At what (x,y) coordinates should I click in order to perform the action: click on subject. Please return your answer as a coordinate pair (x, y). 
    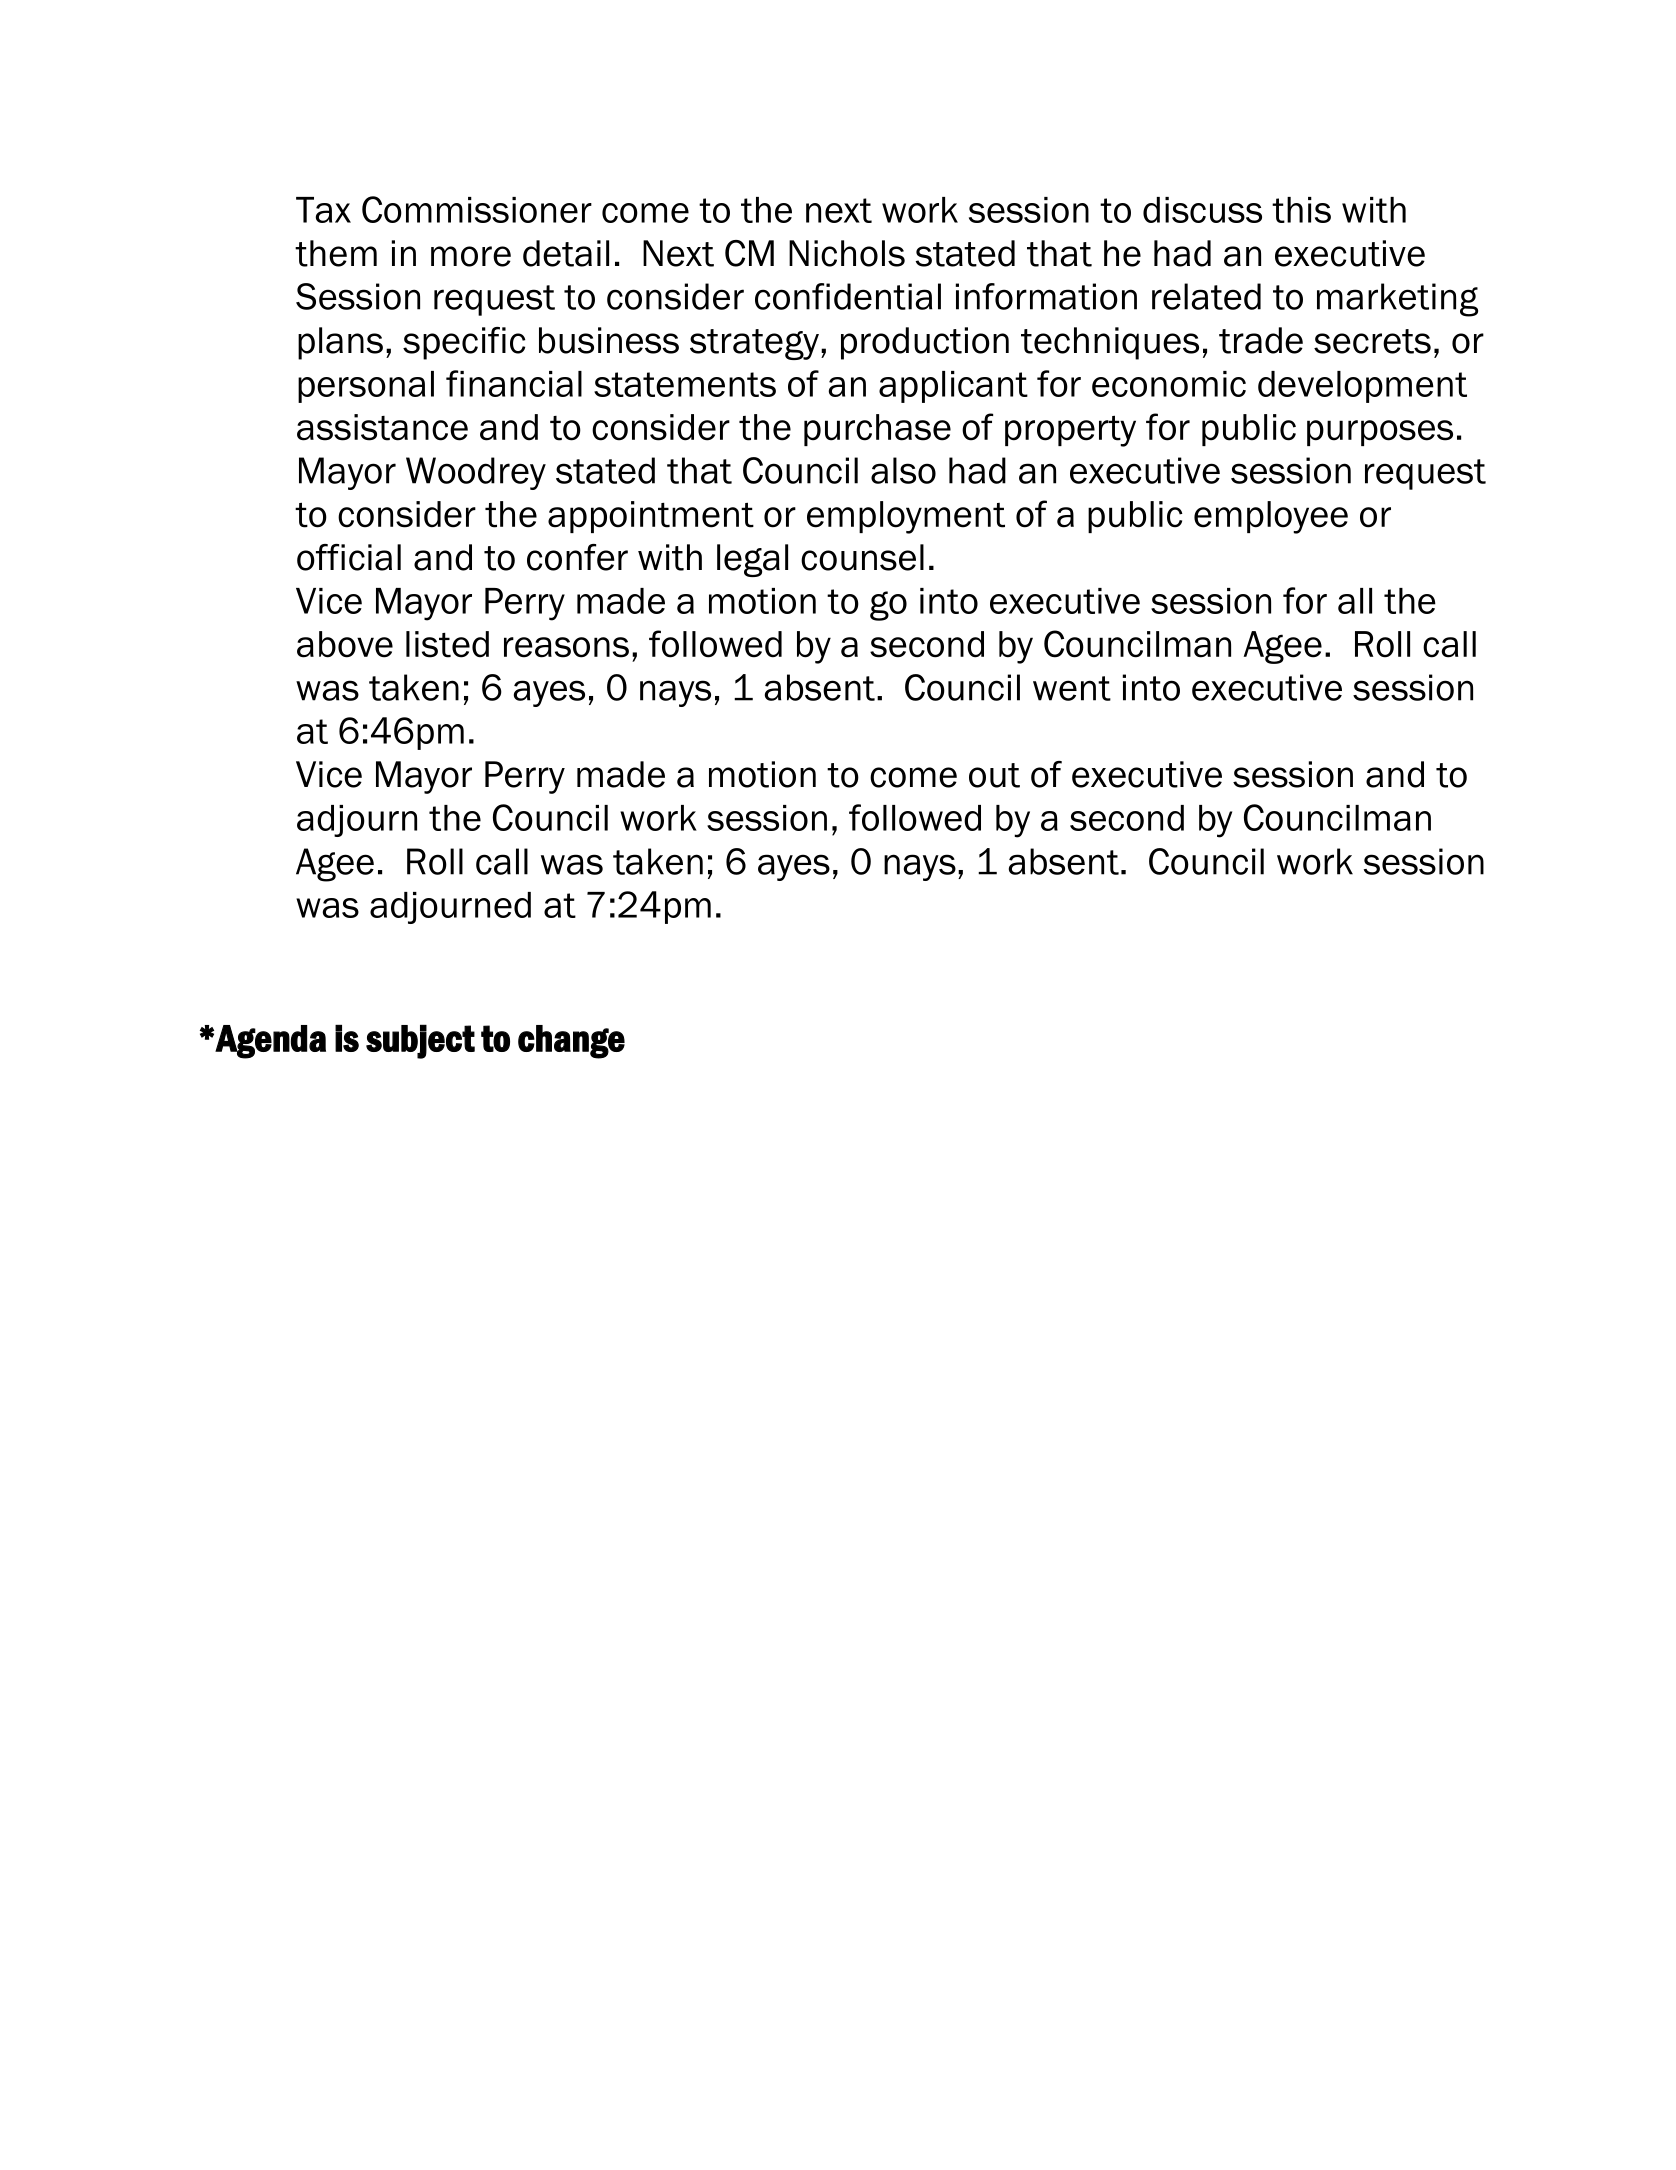
    Looking at the image, I should click on (420, 1041).
